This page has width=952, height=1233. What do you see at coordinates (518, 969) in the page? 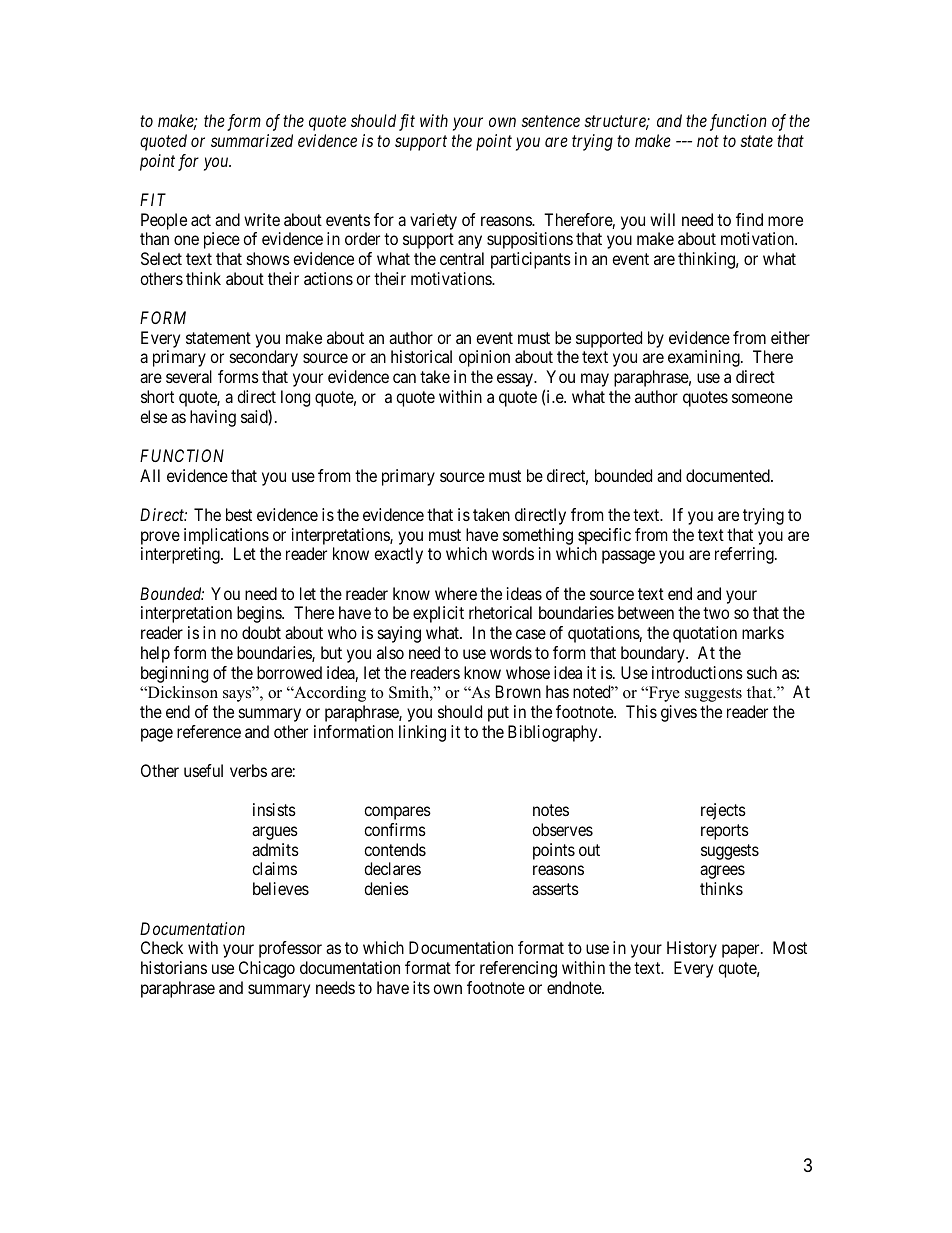
I see `referencing` at bounding box center [518, 969].
